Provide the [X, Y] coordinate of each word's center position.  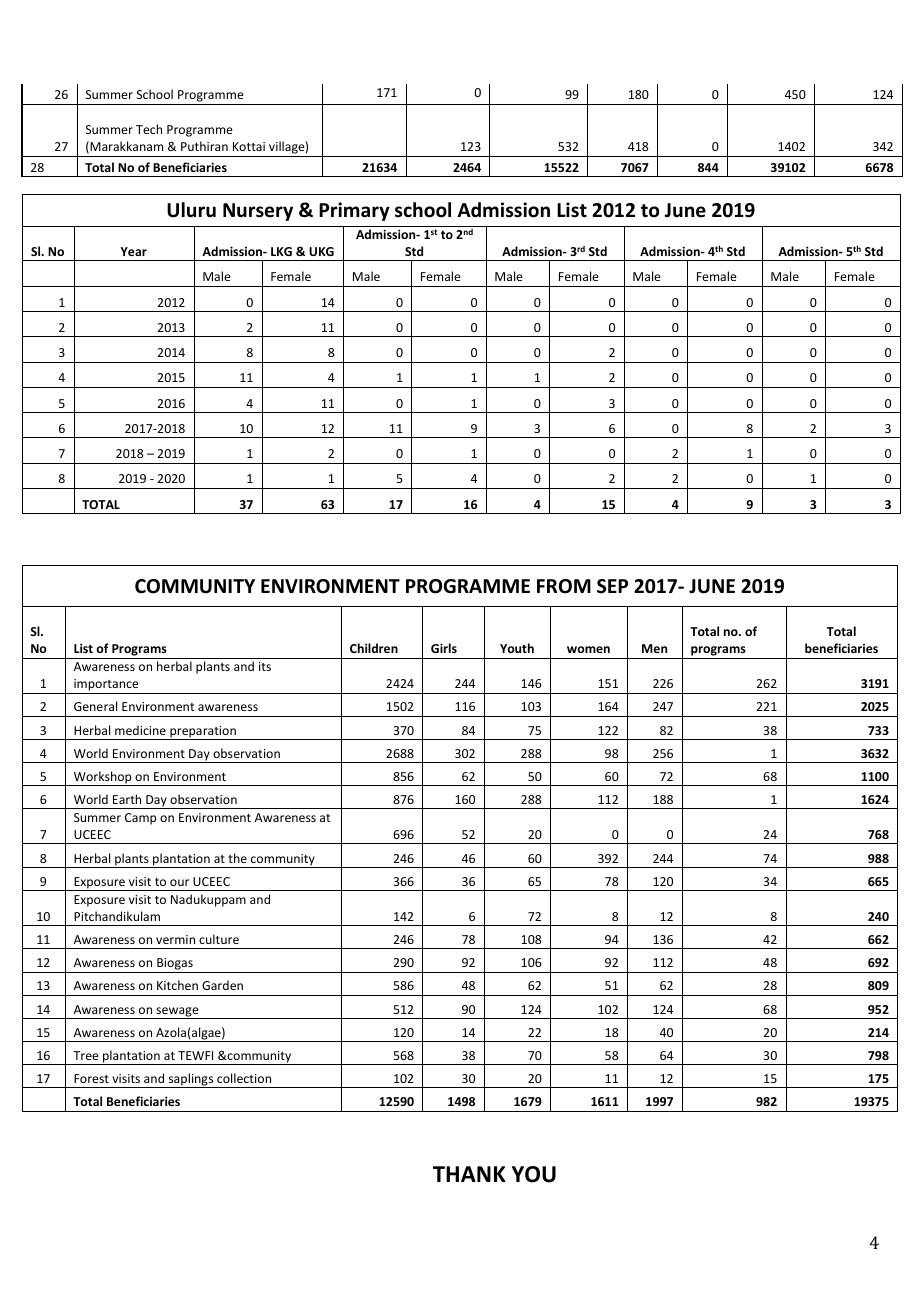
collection [244, 1078]
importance [106, 686]
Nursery [258, 212]
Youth [517, 648]
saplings [191, 1080]
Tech [149, 129]
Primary [354, 211]
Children [374, 648]
